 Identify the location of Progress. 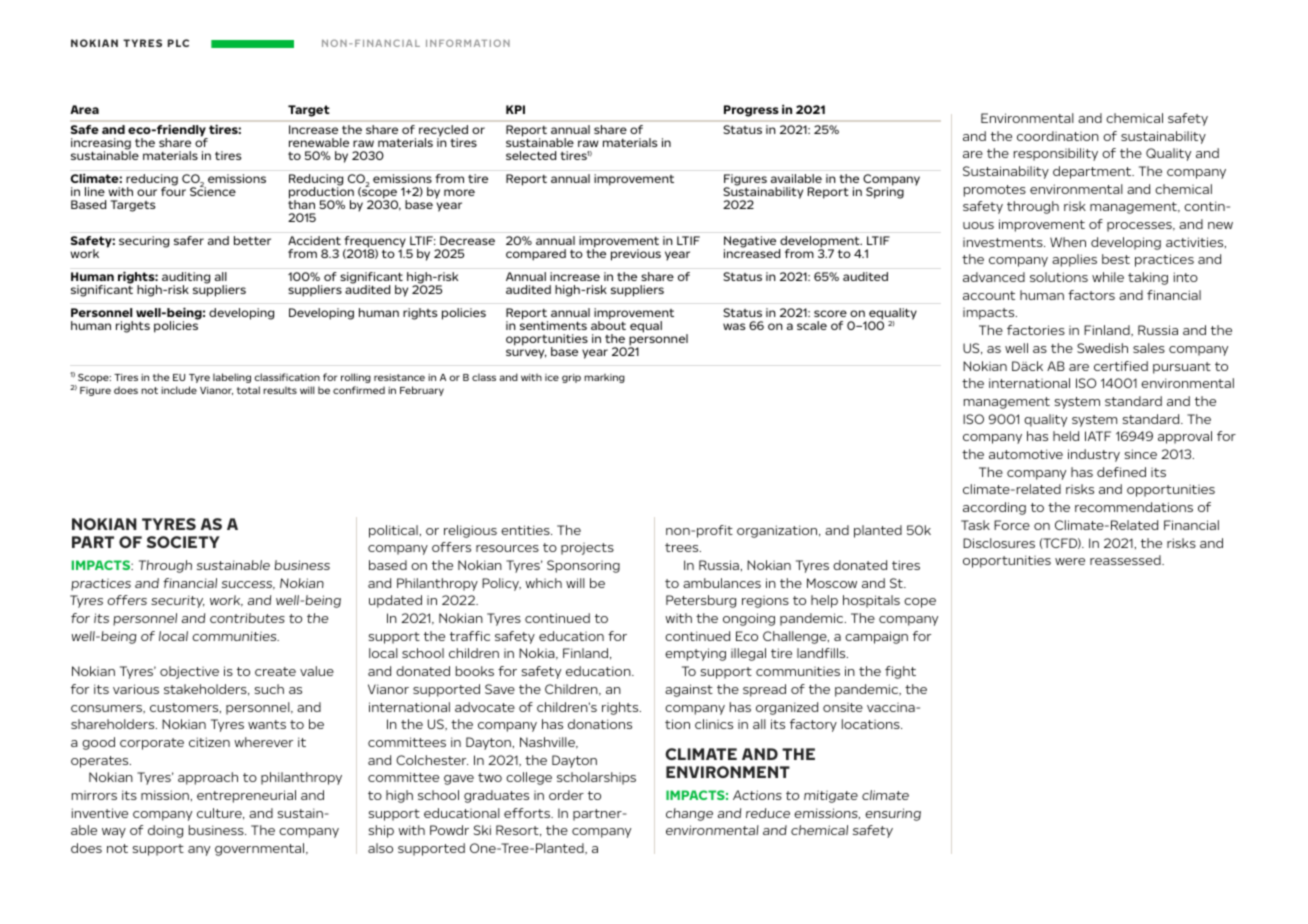
(751, 111).
